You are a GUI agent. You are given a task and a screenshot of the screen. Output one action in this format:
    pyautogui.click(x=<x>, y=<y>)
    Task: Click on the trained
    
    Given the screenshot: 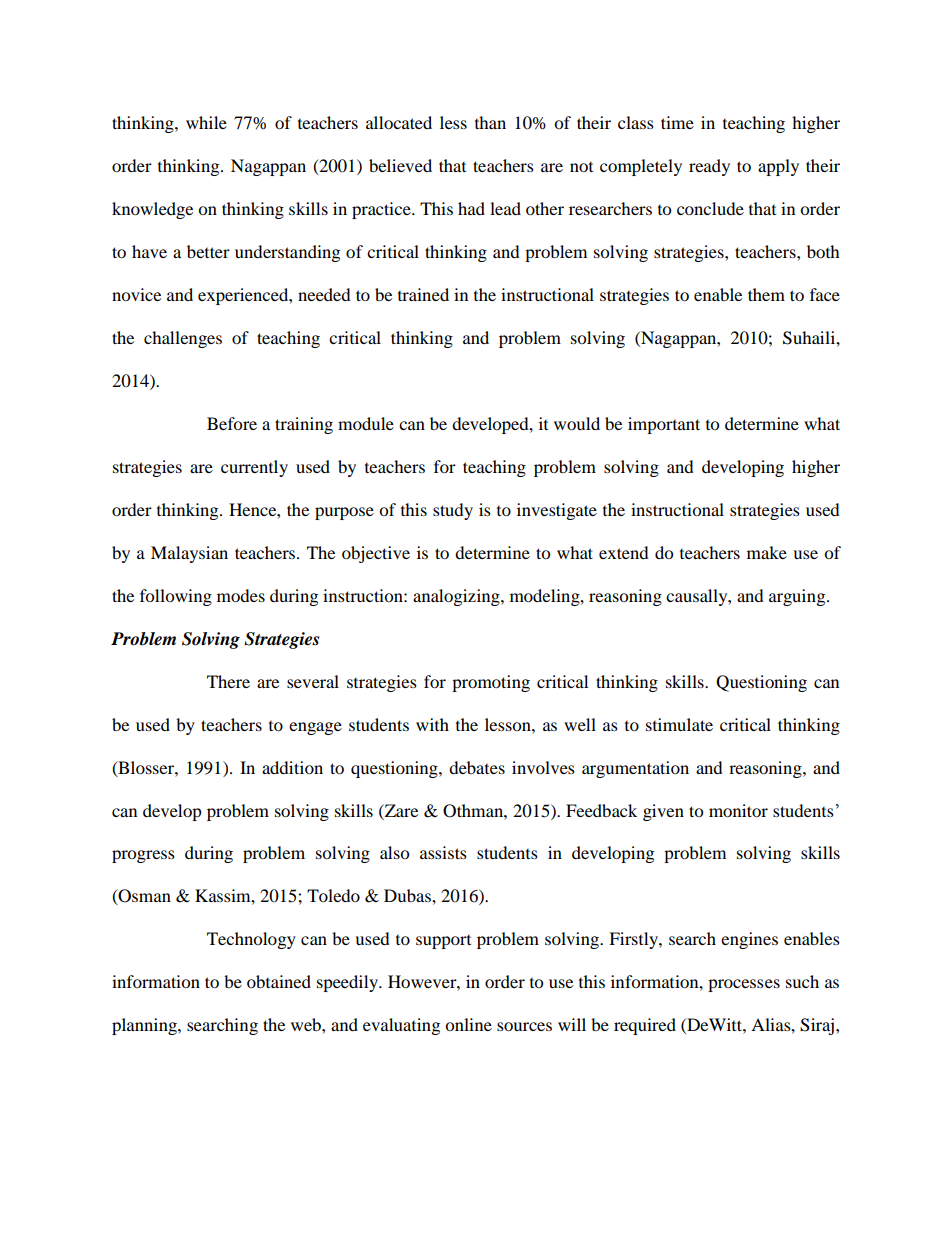 What is the action you would take?
    pyautogui.click(x=423, y=294)
